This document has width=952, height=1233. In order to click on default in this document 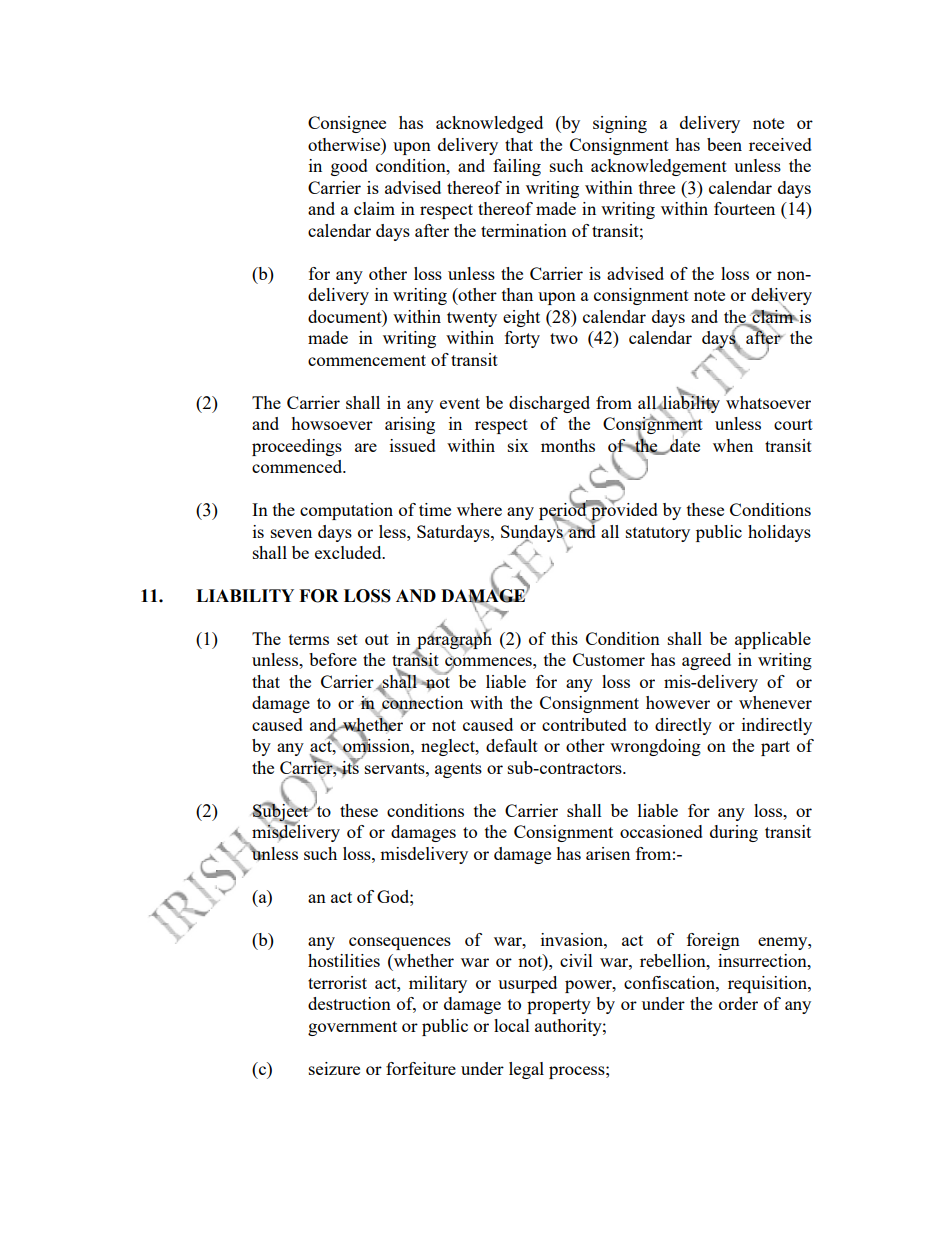, I will do `click(512, 745)`.
